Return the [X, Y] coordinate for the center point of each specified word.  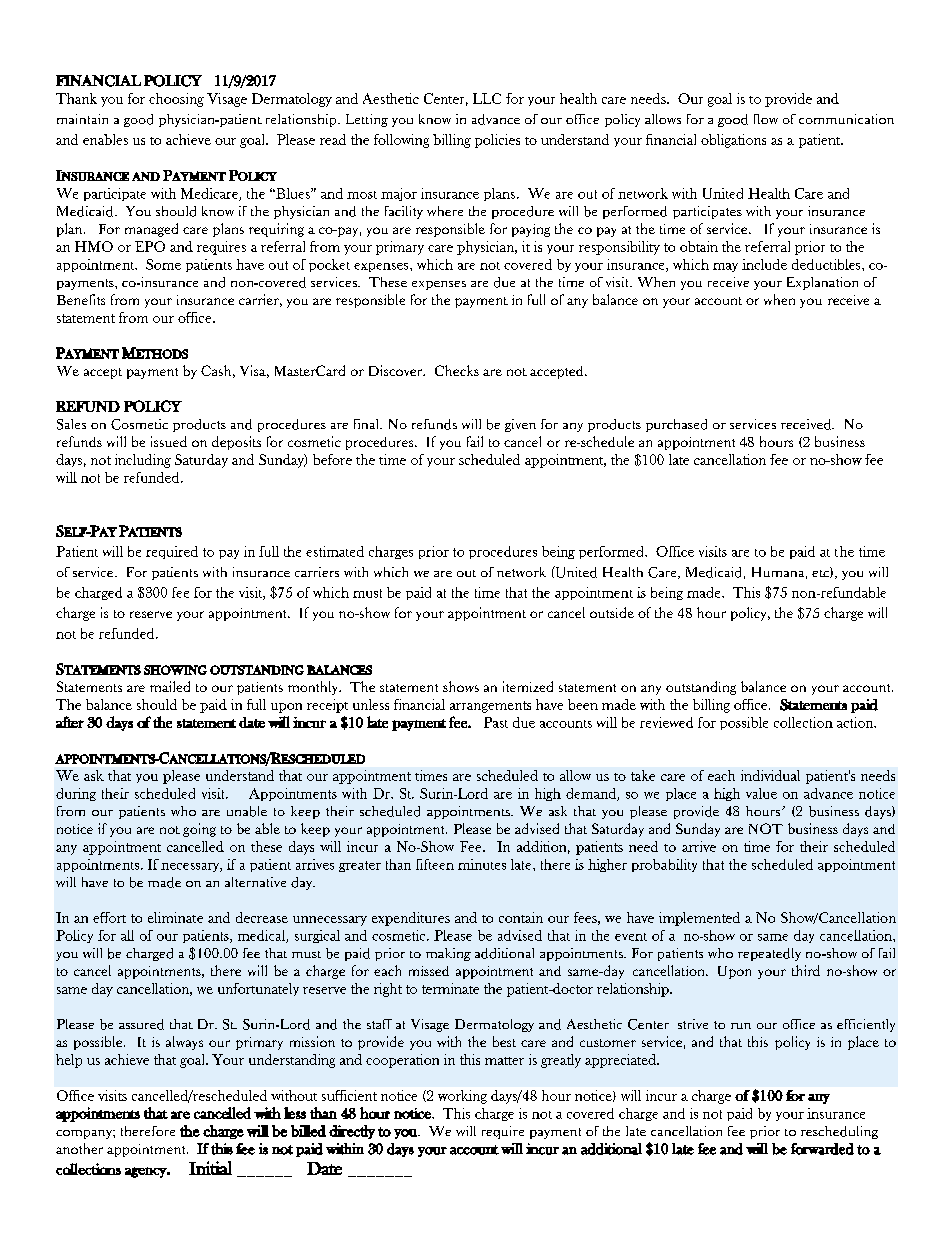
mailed [170, 686]
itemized [528, 686]
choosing [176, 100]
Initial [210, 1168]
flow [766, 119]
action [856, 722]
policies [497, 141]
